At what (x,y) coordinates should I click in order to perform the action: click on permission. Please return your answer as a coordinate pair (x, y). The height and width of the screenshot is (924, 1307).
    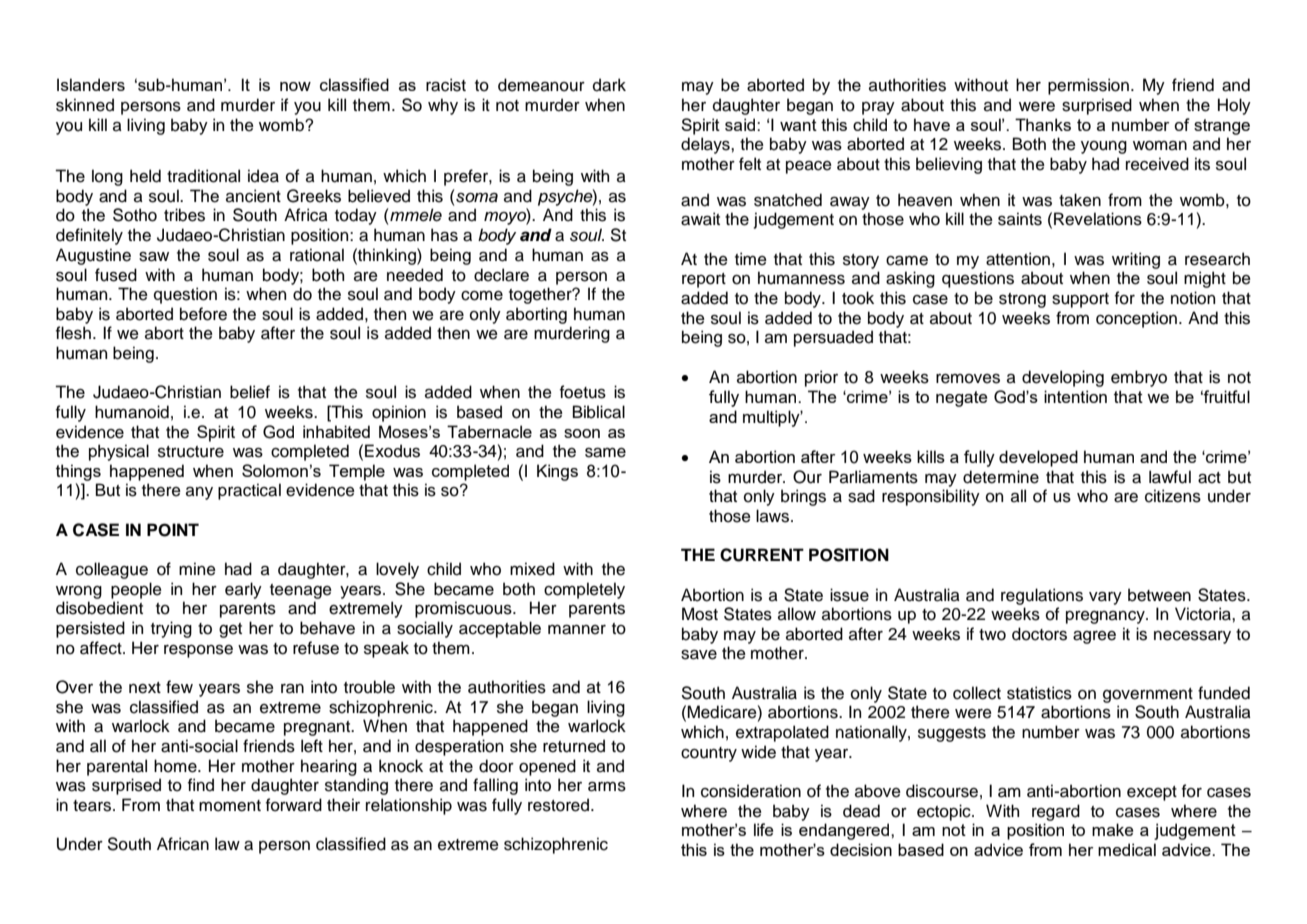
    Looking at the image, I should click on (1088, 86).
